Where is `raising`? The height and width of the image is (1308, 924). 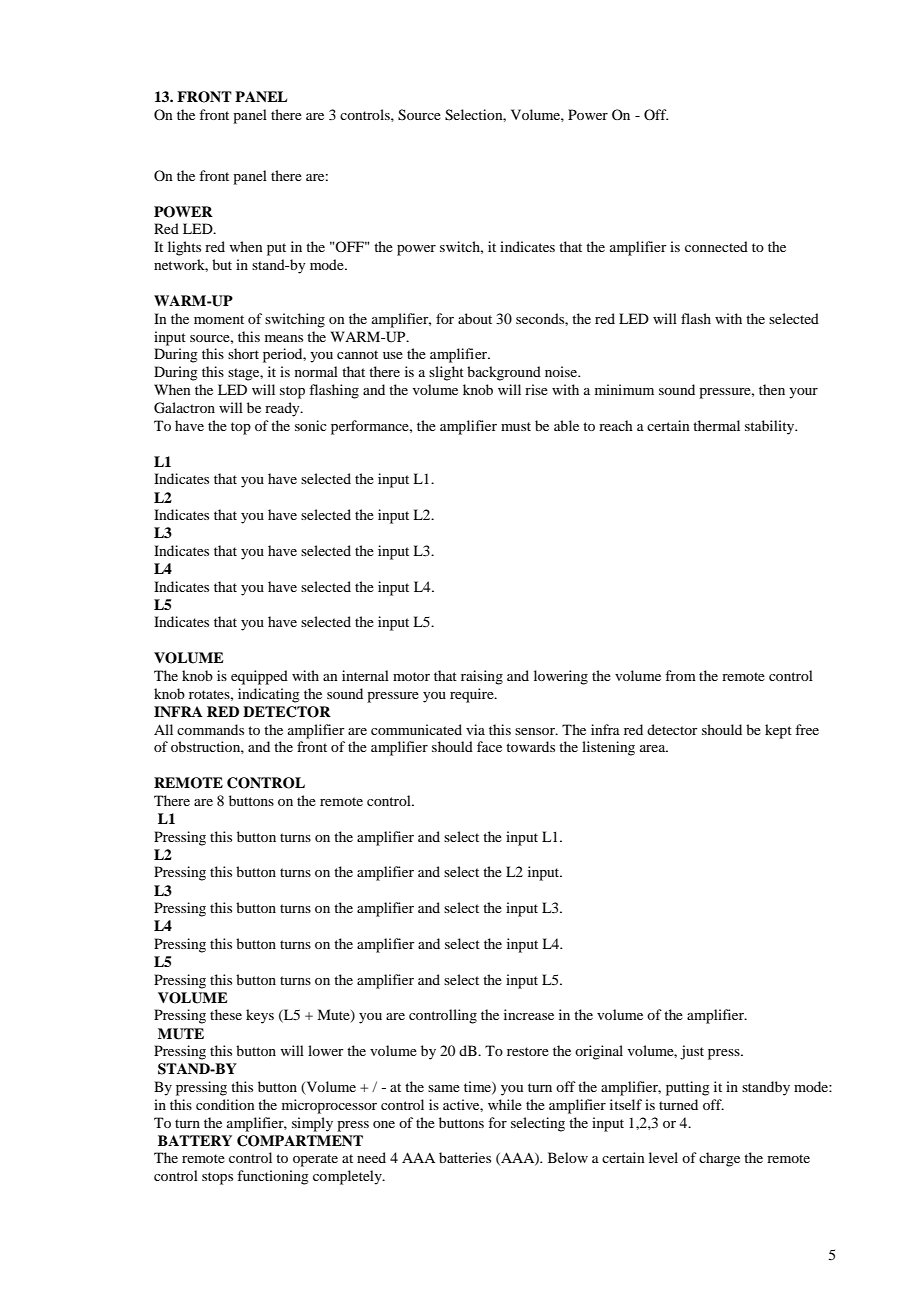
raising is located at coordinates (482, 677).
